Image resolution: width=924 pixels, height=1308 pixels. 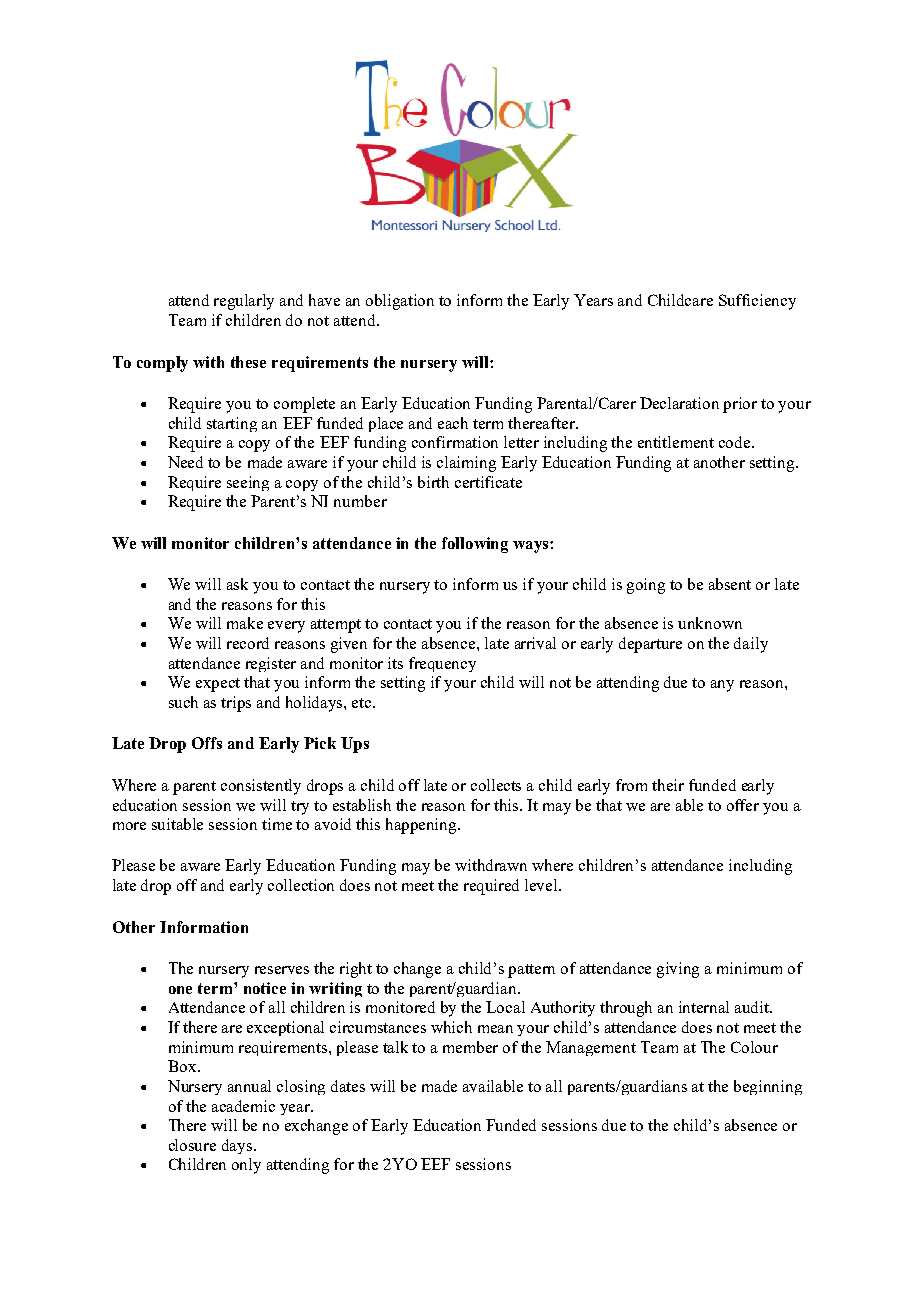 What do you see at coordinates (531, 971) in the screenshot?
I see `pattern` at bounding box center [531, 971].
